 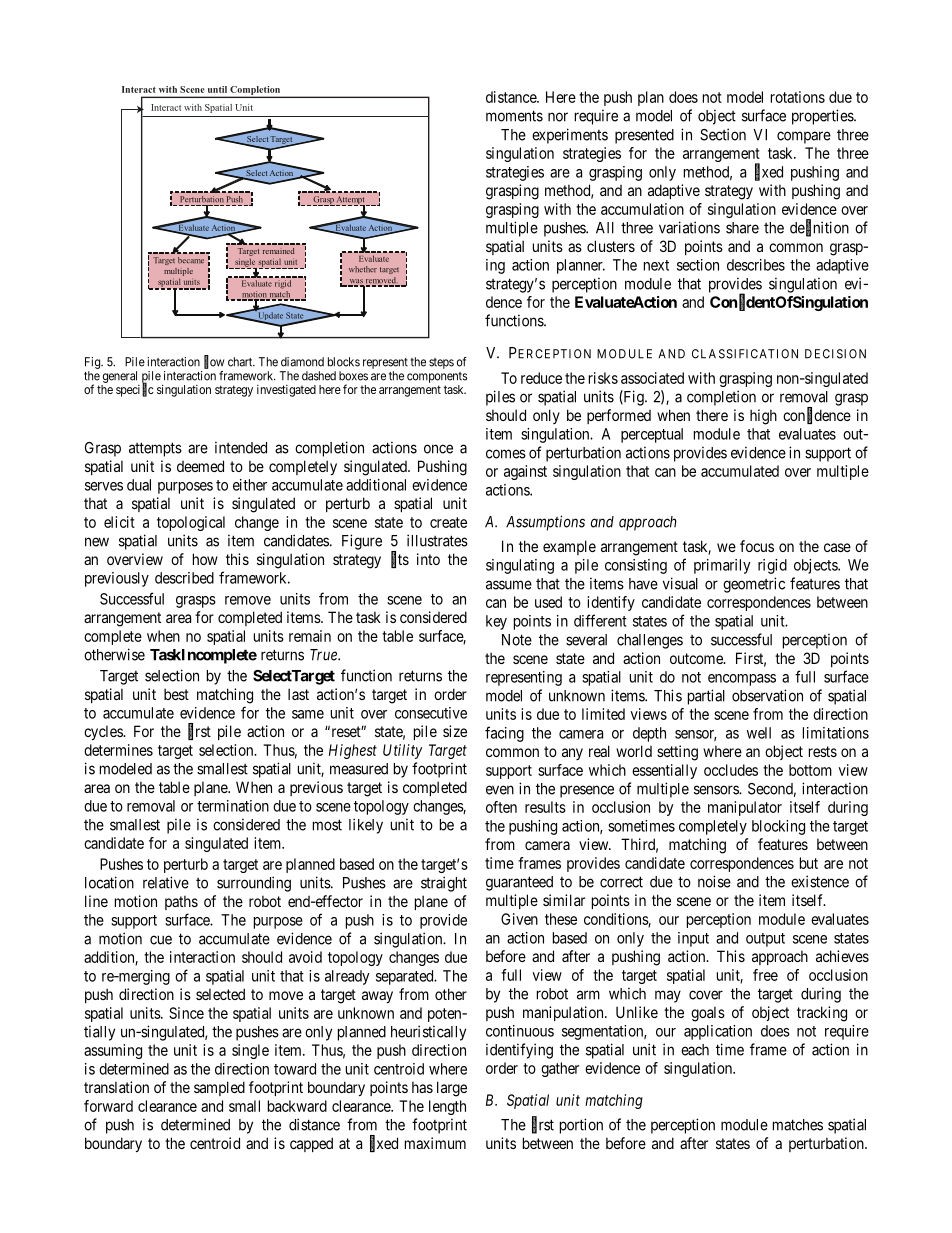 I want to click on key, so click(x=496, y=622).
